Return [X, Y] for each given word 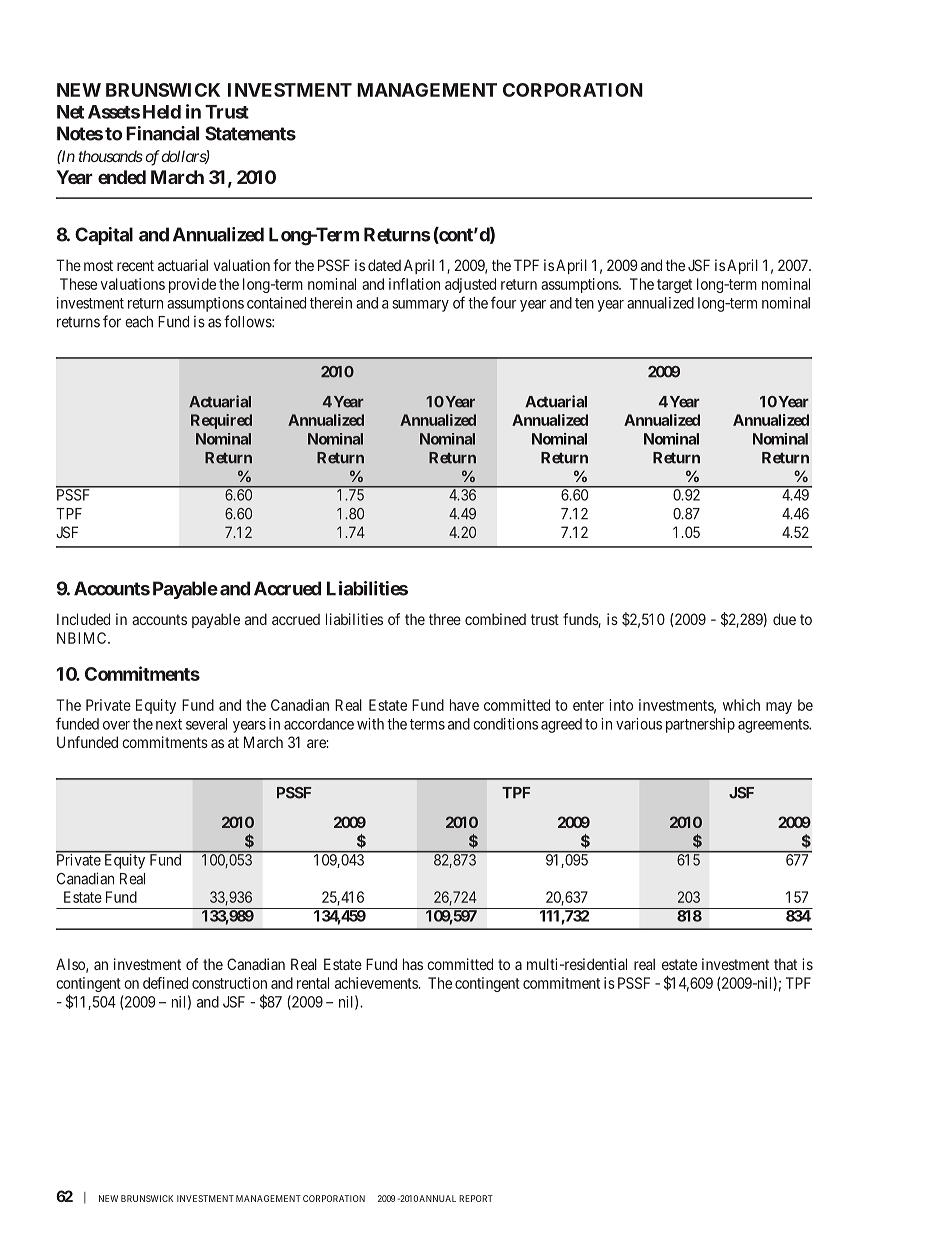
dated [384, 265]
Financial [162, 133]
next [169, 724]
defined [165, 983]
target [674, 286]
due [784, 619]
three [445, 619]
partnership [700, 725]
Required [221, 421]
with [370, 724]
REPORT [476, 1198]
